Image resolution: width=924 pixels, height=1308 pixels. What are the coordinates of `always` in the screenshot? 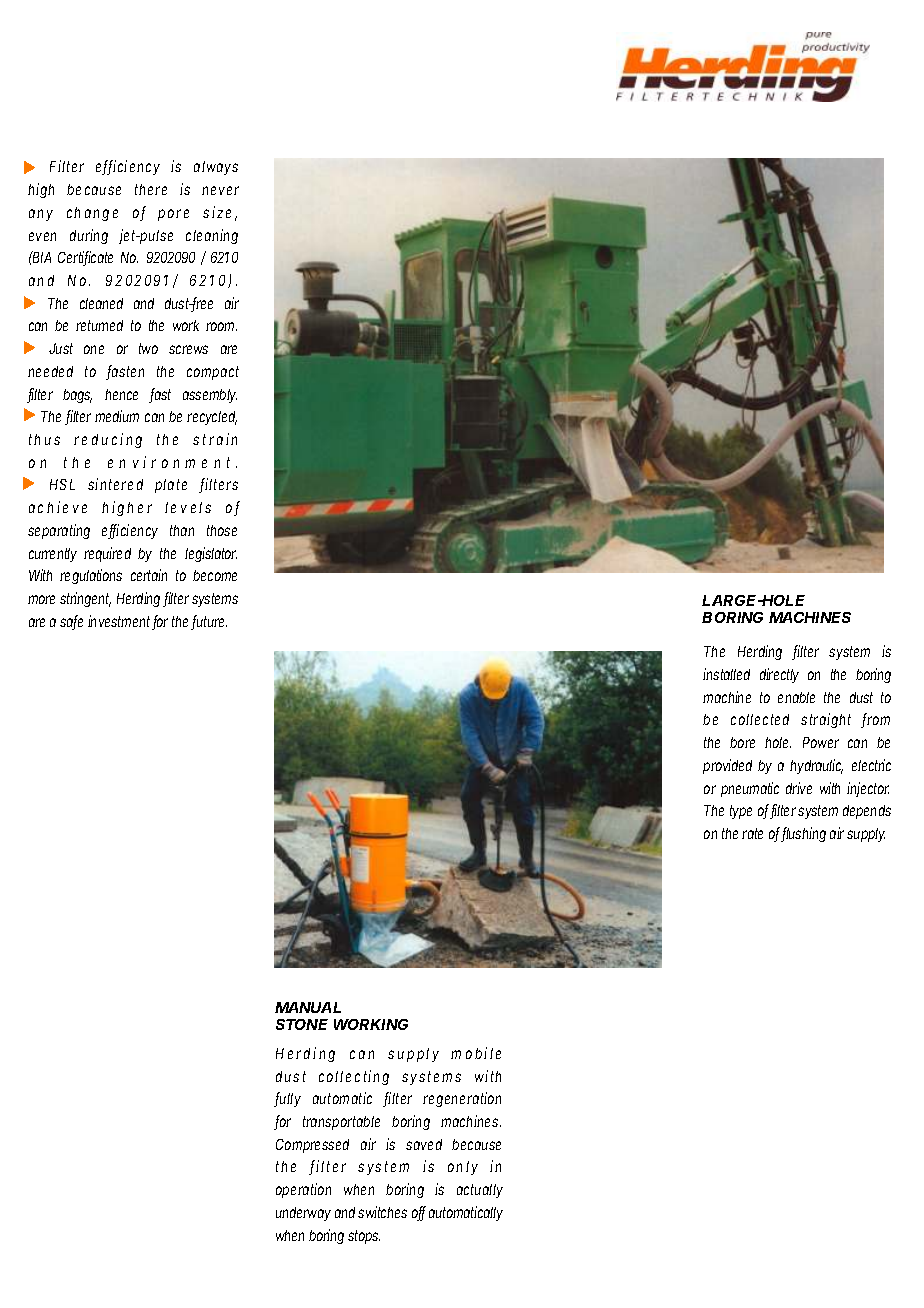 It's located at (216, 168).
